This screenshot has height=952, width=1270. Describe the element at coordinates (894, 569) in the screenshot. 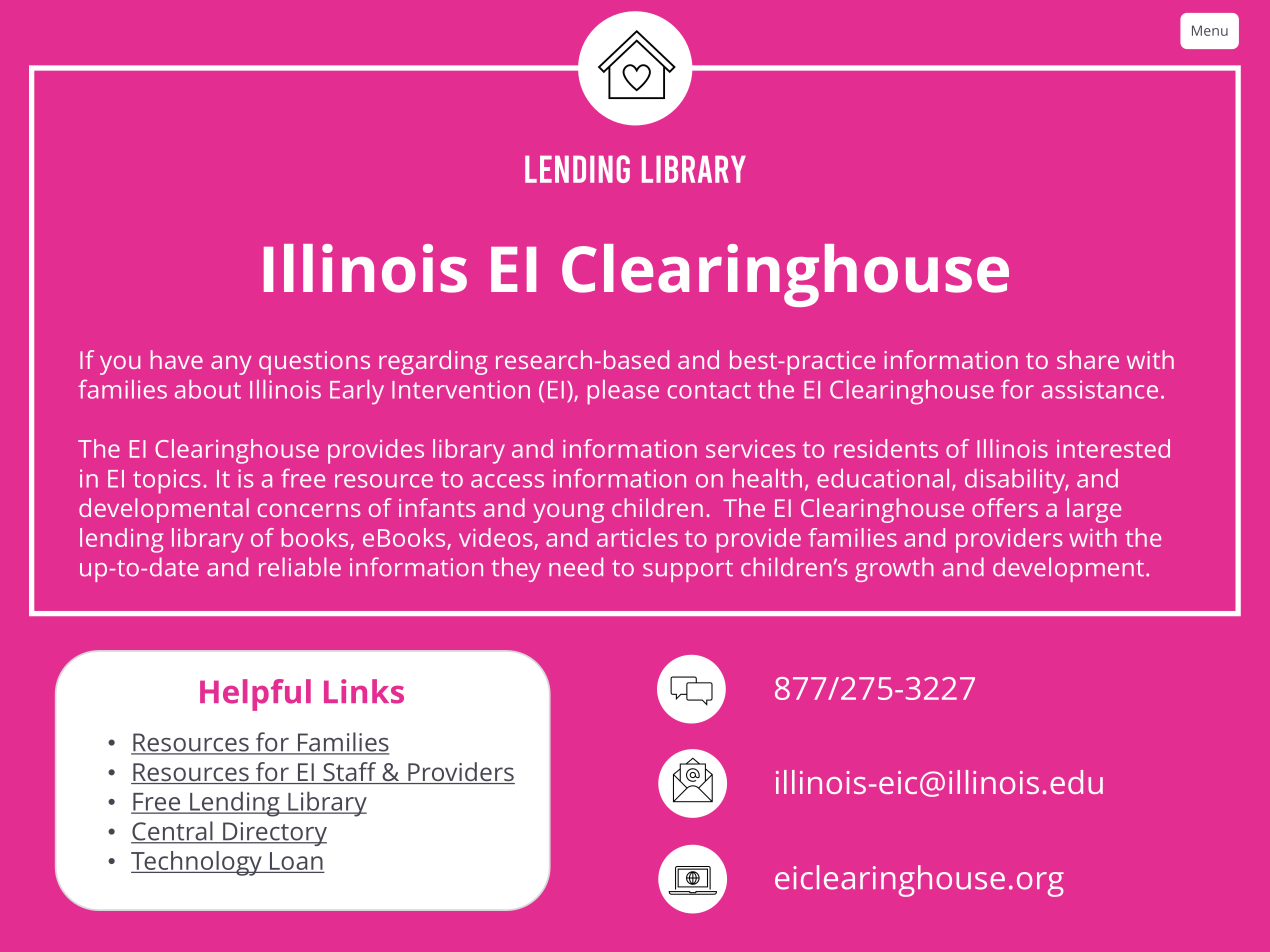

I see `growth` at that location.
